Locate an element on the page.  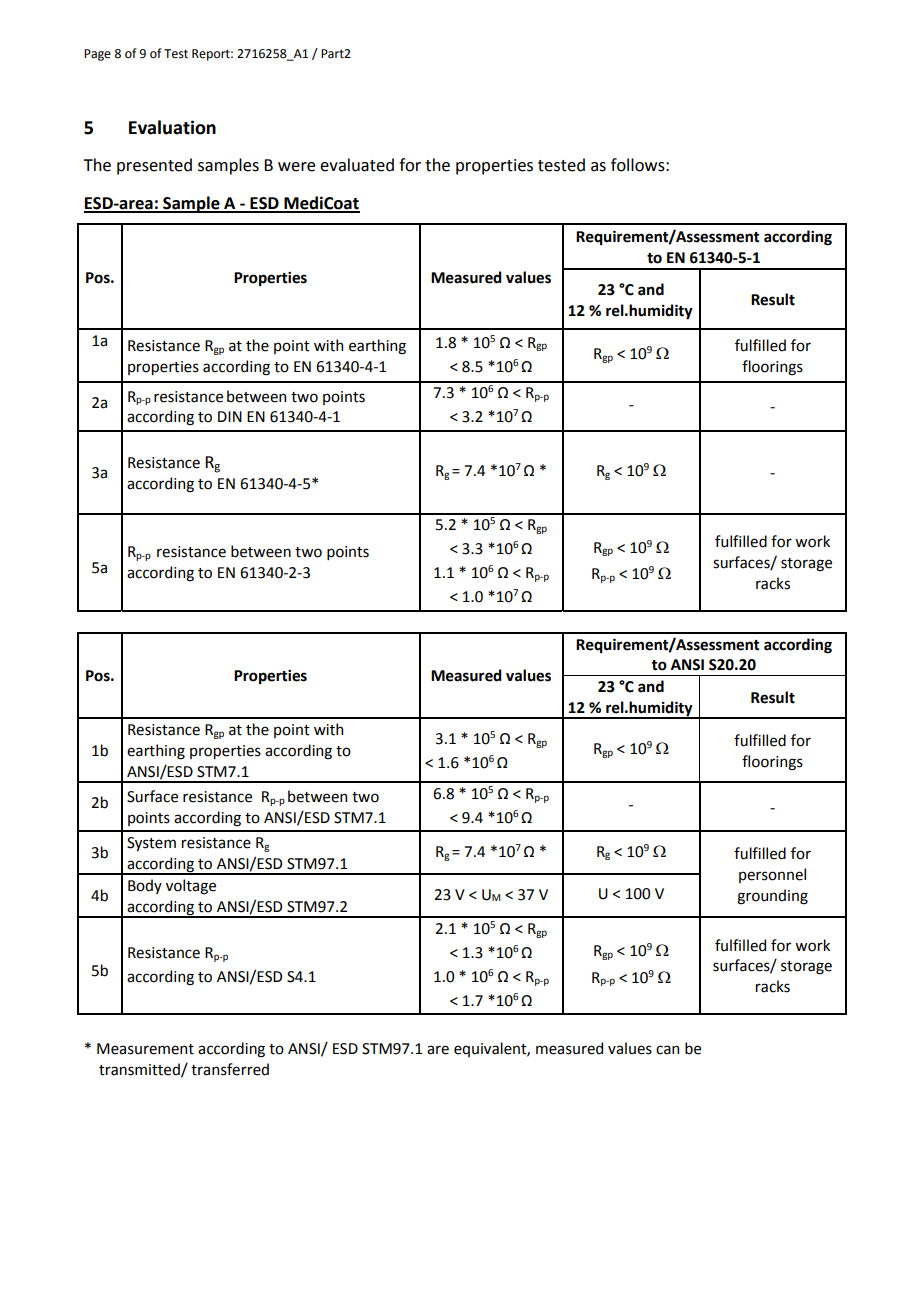
Page is located at coordinates (97, 55).
